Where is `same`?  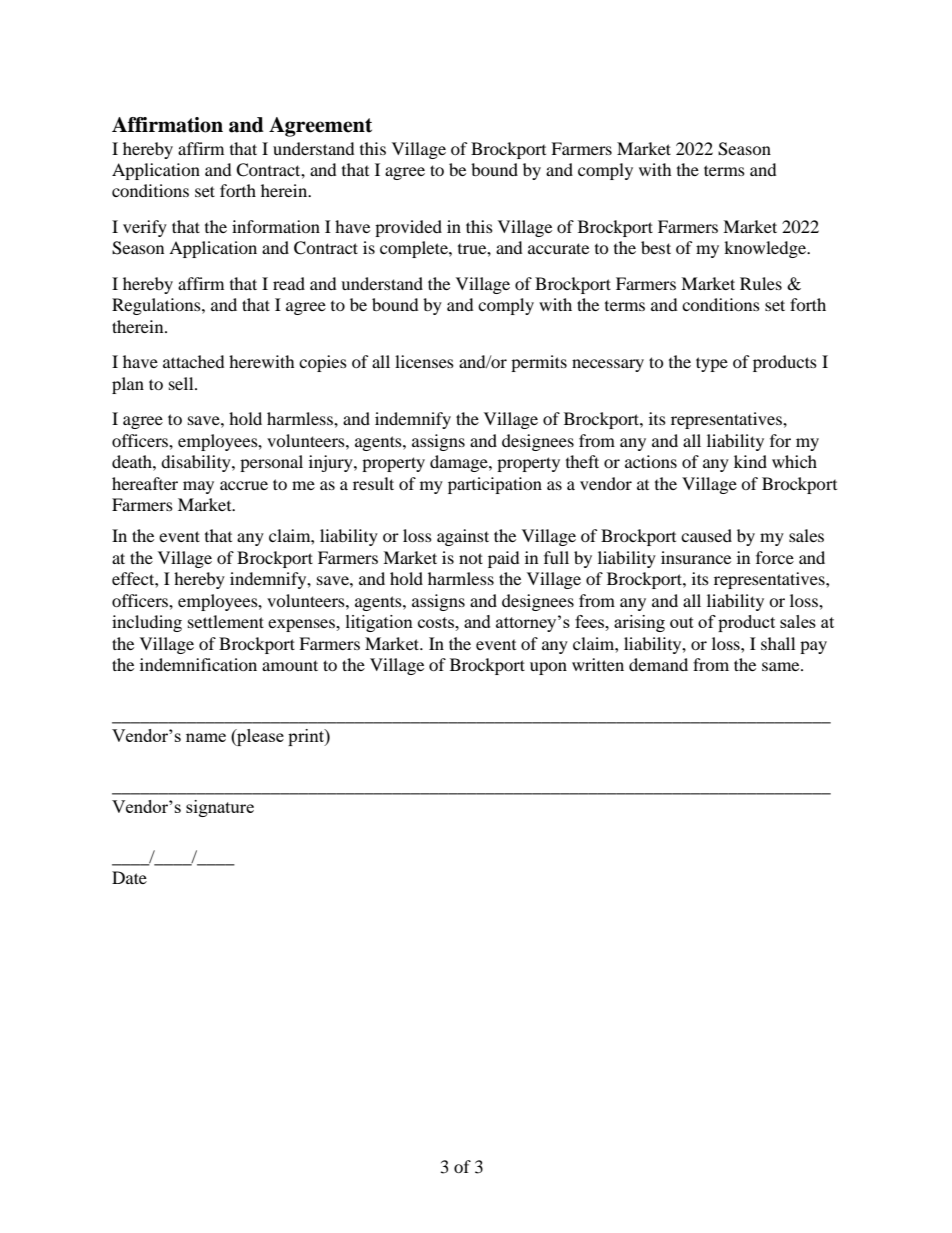
same is located at coordinates (782, 666).
